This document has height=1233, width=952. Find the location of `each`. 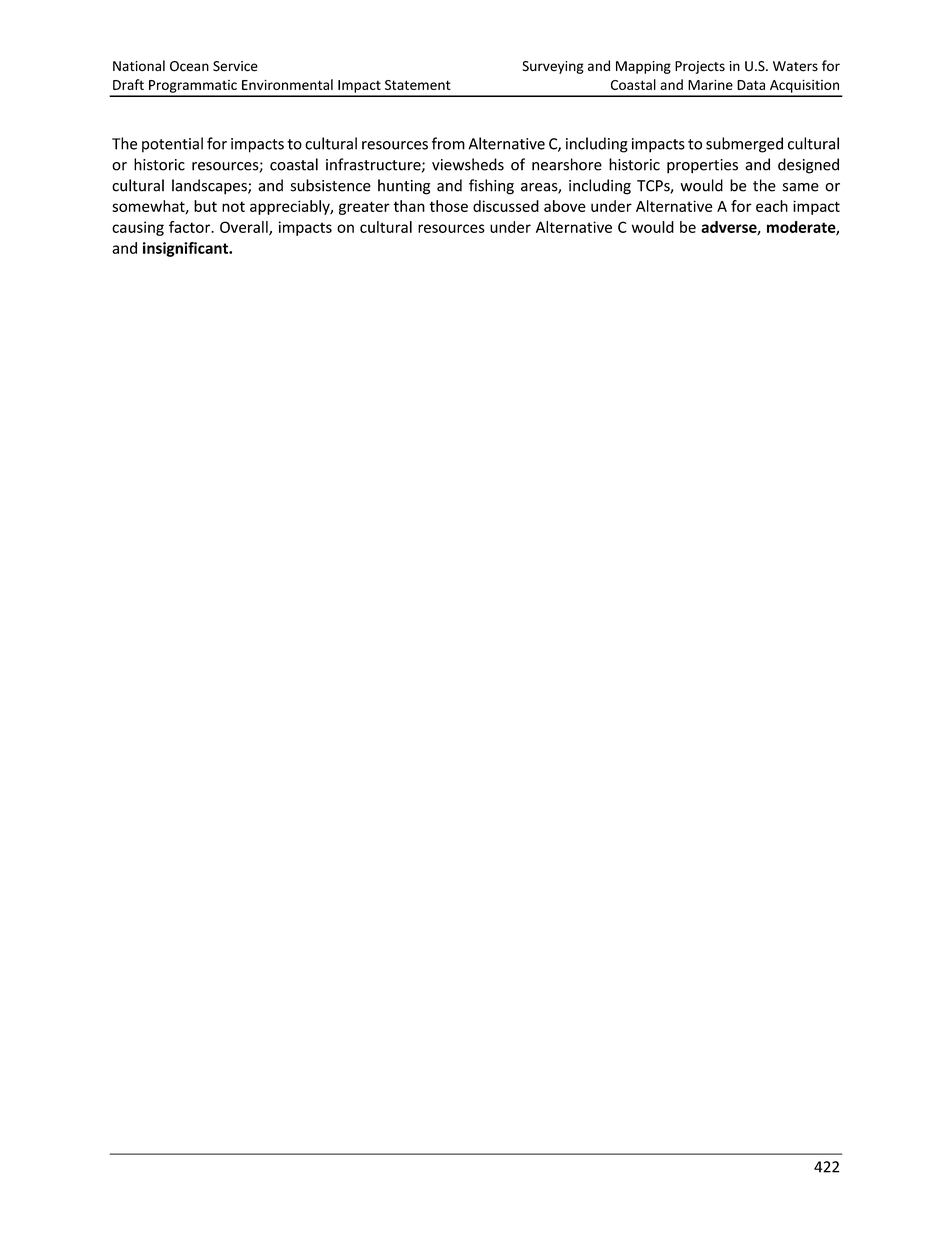

each is located at coordinates (772, 206).
